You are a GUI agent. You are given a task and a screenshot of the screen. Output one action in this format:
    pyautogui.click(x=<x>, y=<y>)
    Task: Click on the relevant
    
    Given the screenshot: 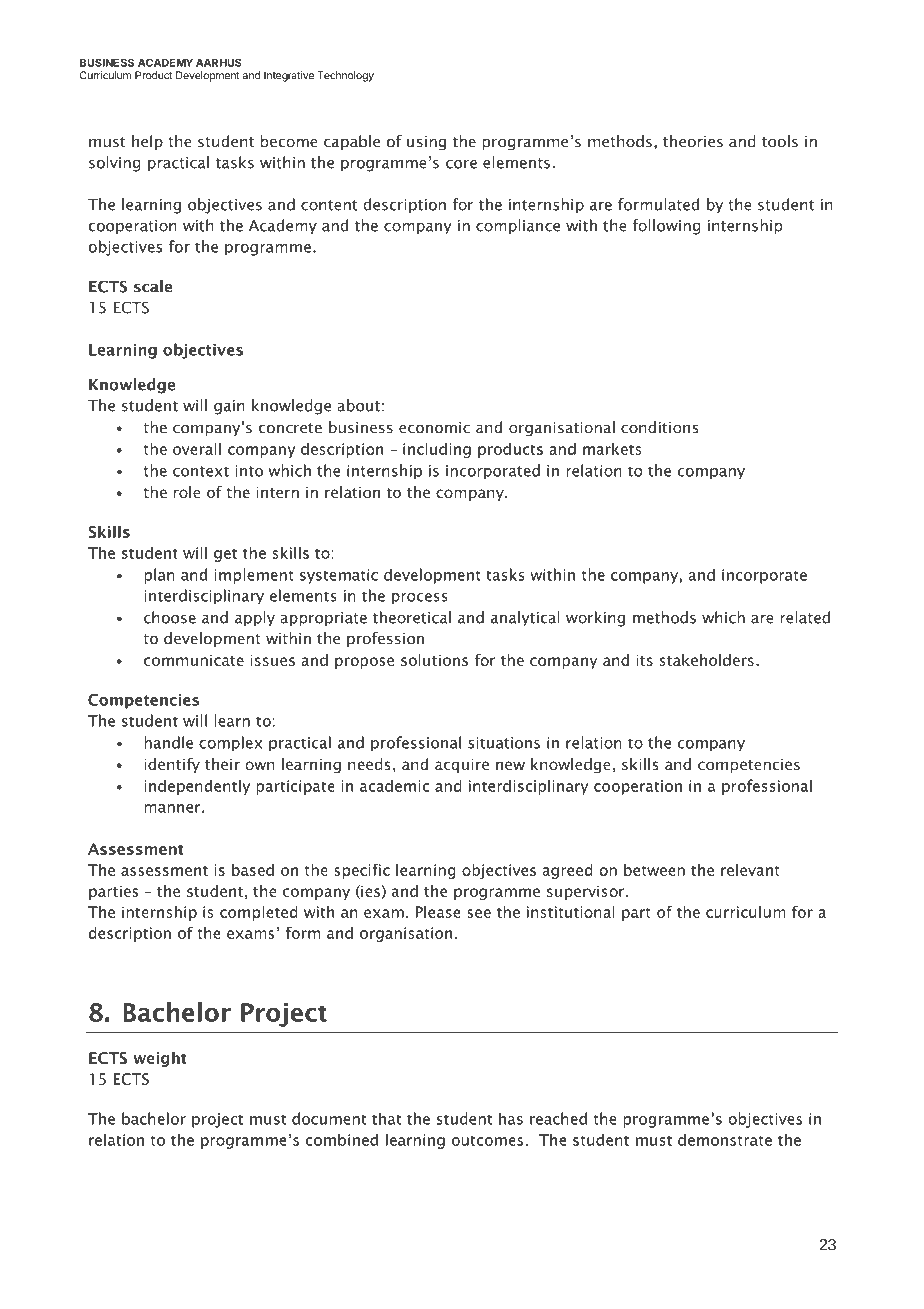 What is the action you would take?
    pyautogui.click(x=750, y=870)
